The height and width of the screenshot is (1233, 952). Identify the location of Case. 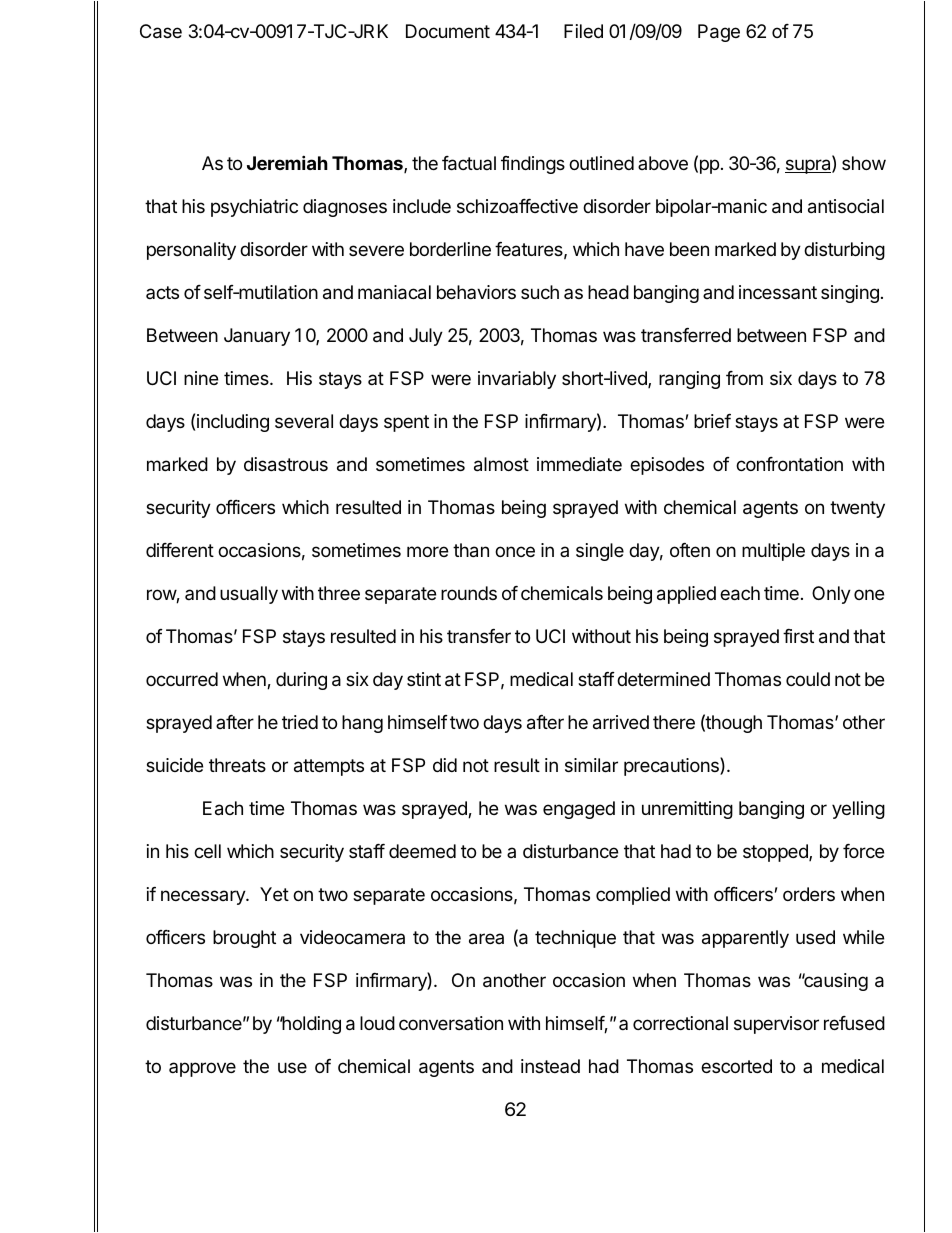
(161, 31).
